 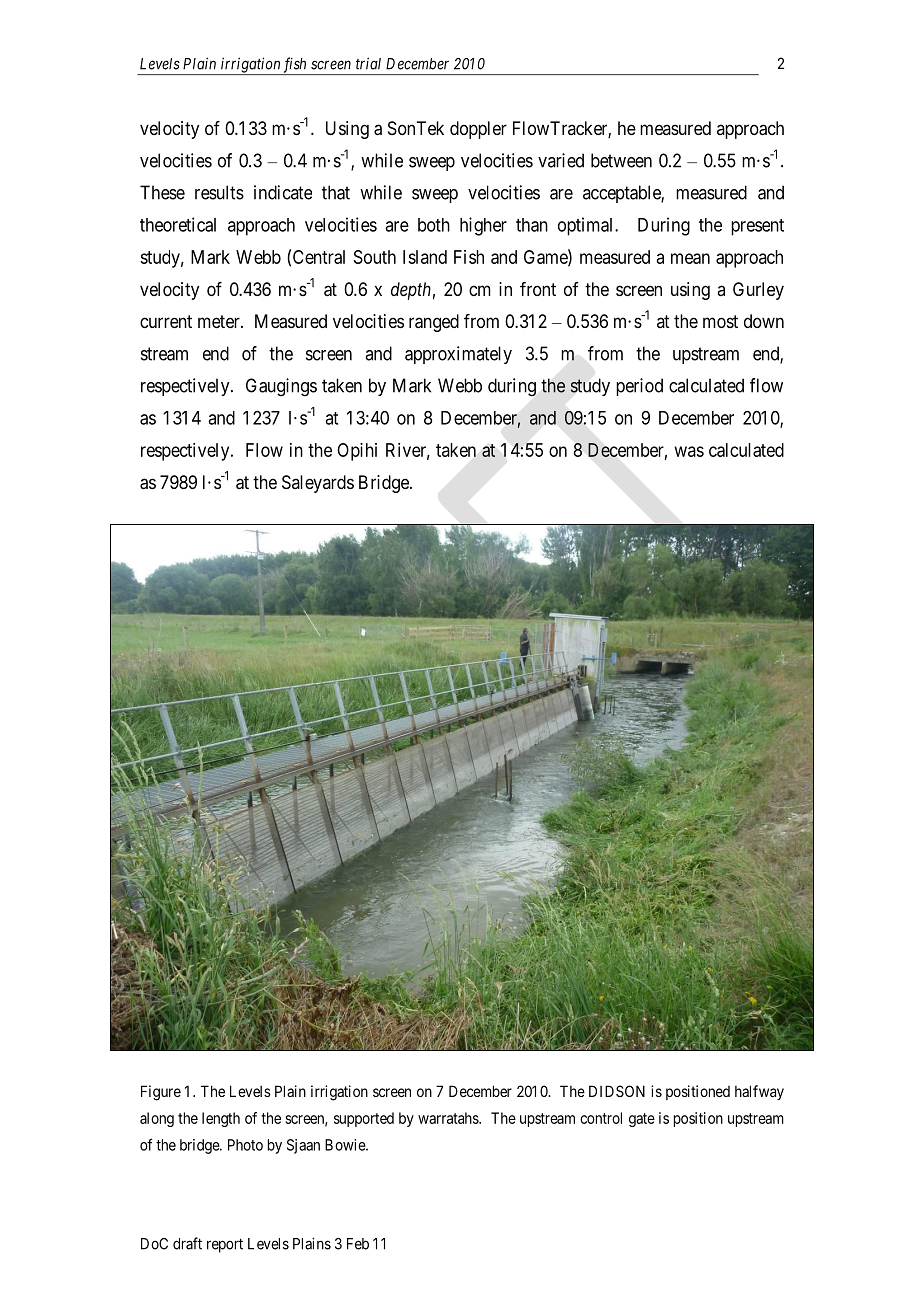 What do you see at coordinates (225, 1245) in the image?
I see `report` at bounding box center [225, 1245].
